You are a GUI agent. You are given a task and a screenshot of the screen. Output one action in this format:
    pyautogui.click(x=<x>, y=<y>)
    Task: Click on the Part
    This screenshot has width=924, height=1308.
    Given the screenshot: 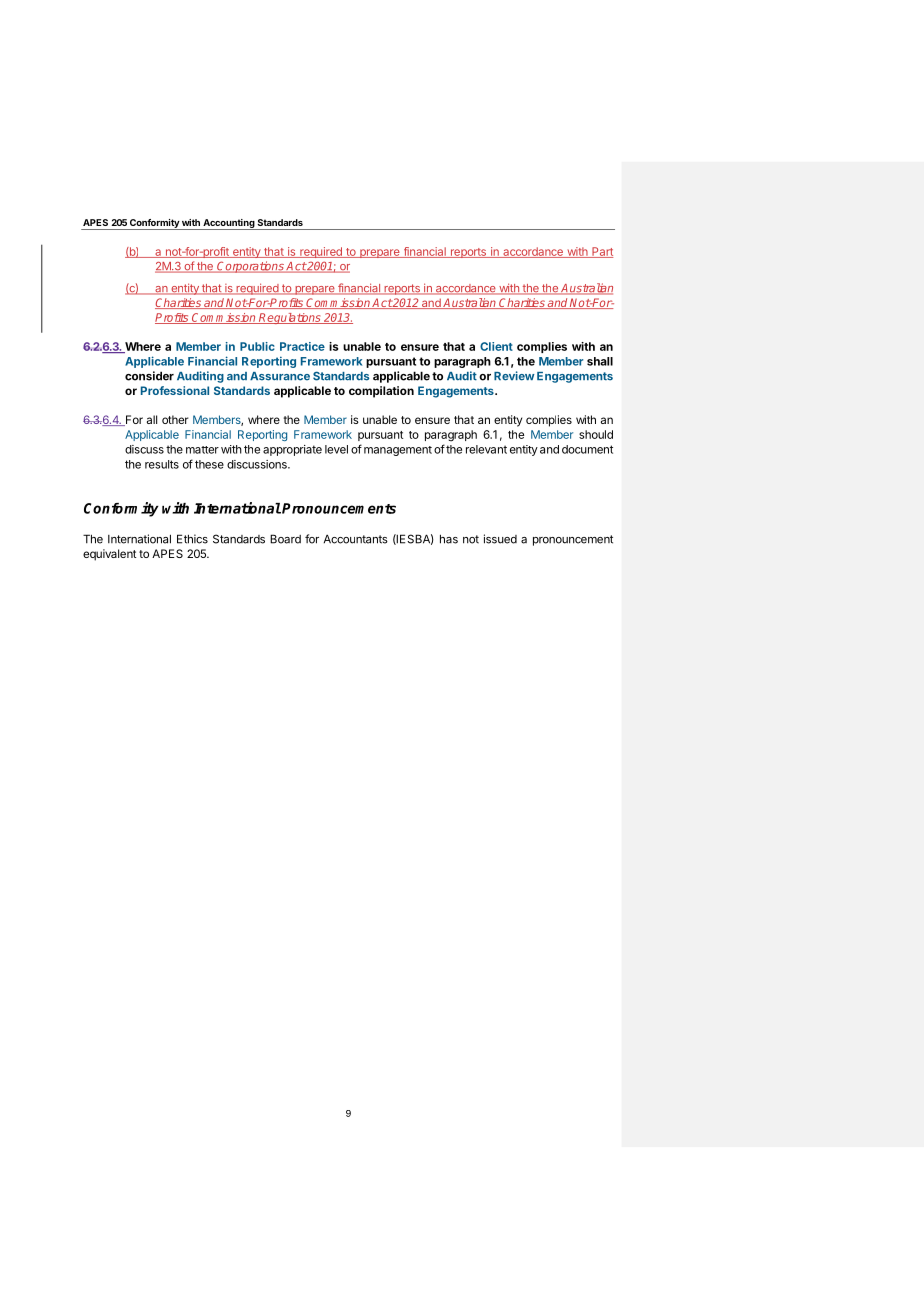 What is the action you would take?
    pyautogui.click(x=601, y=252)
